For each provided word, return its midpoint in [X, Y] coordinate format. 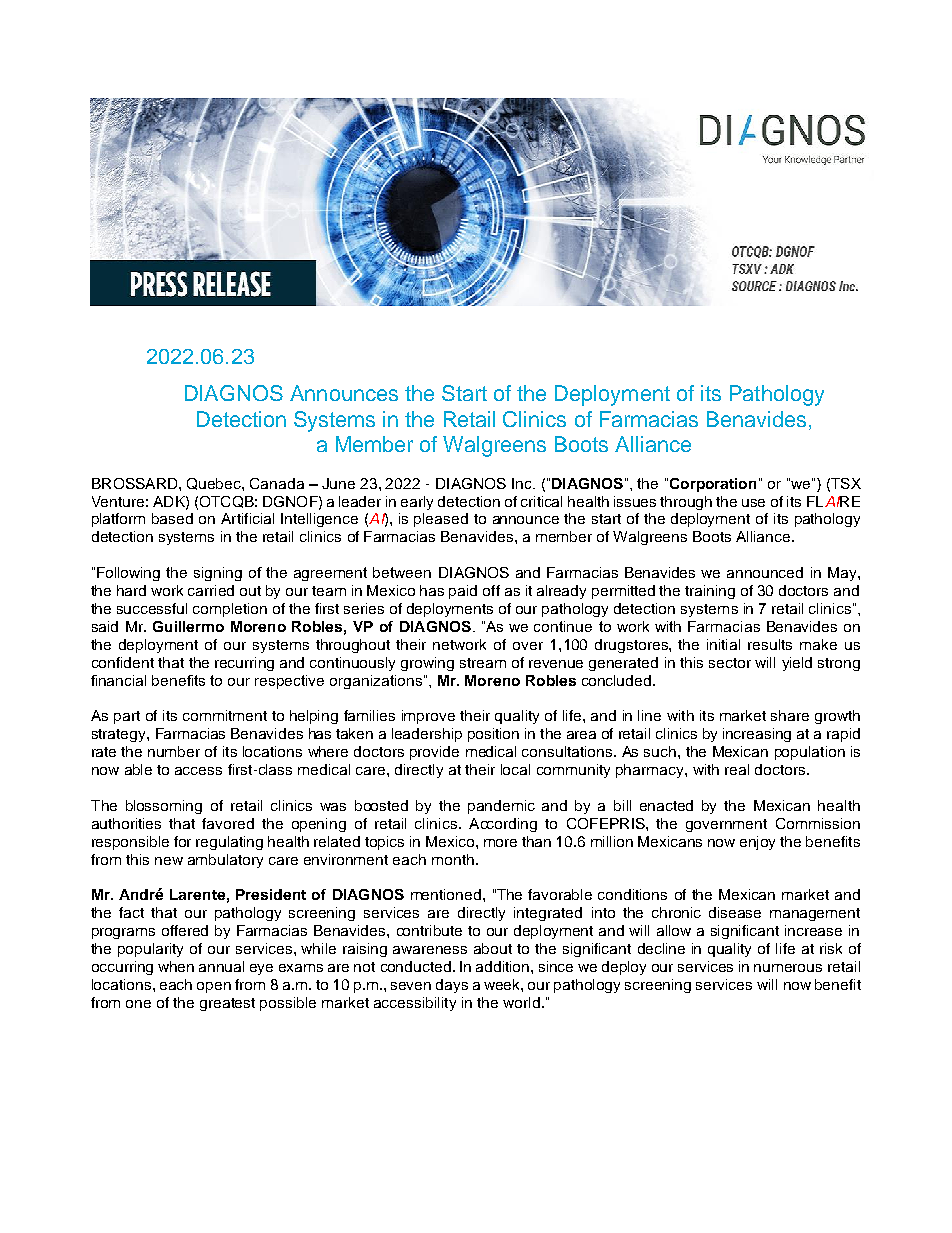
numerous [788, 968]
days [452, 986]
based [172, 518]
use [753, 503]
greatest [227, 1004]
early [417, 503]
